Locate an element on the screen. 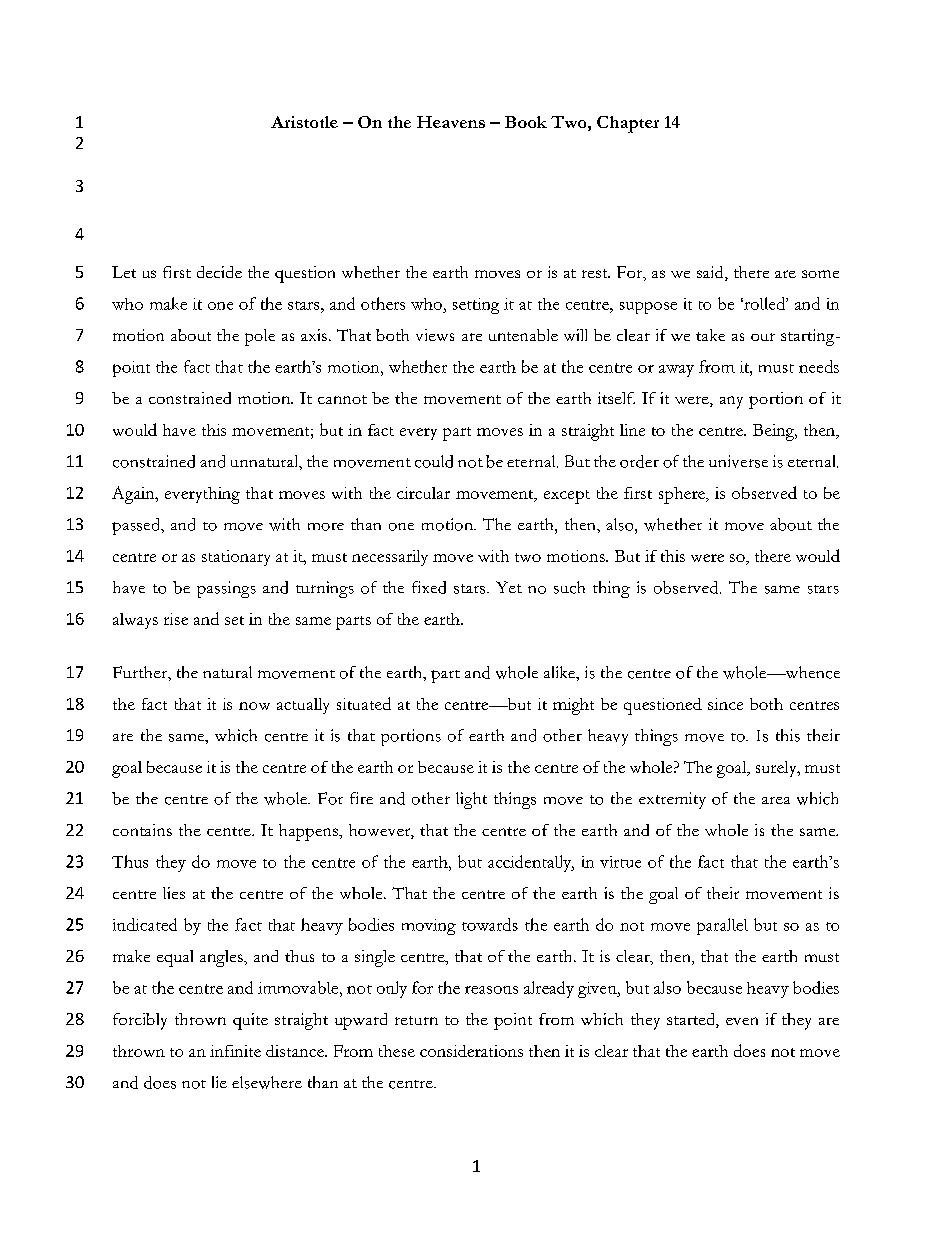 The width and height of the screenshot is (952, 1233). views is located at coordinates (435, 335).
